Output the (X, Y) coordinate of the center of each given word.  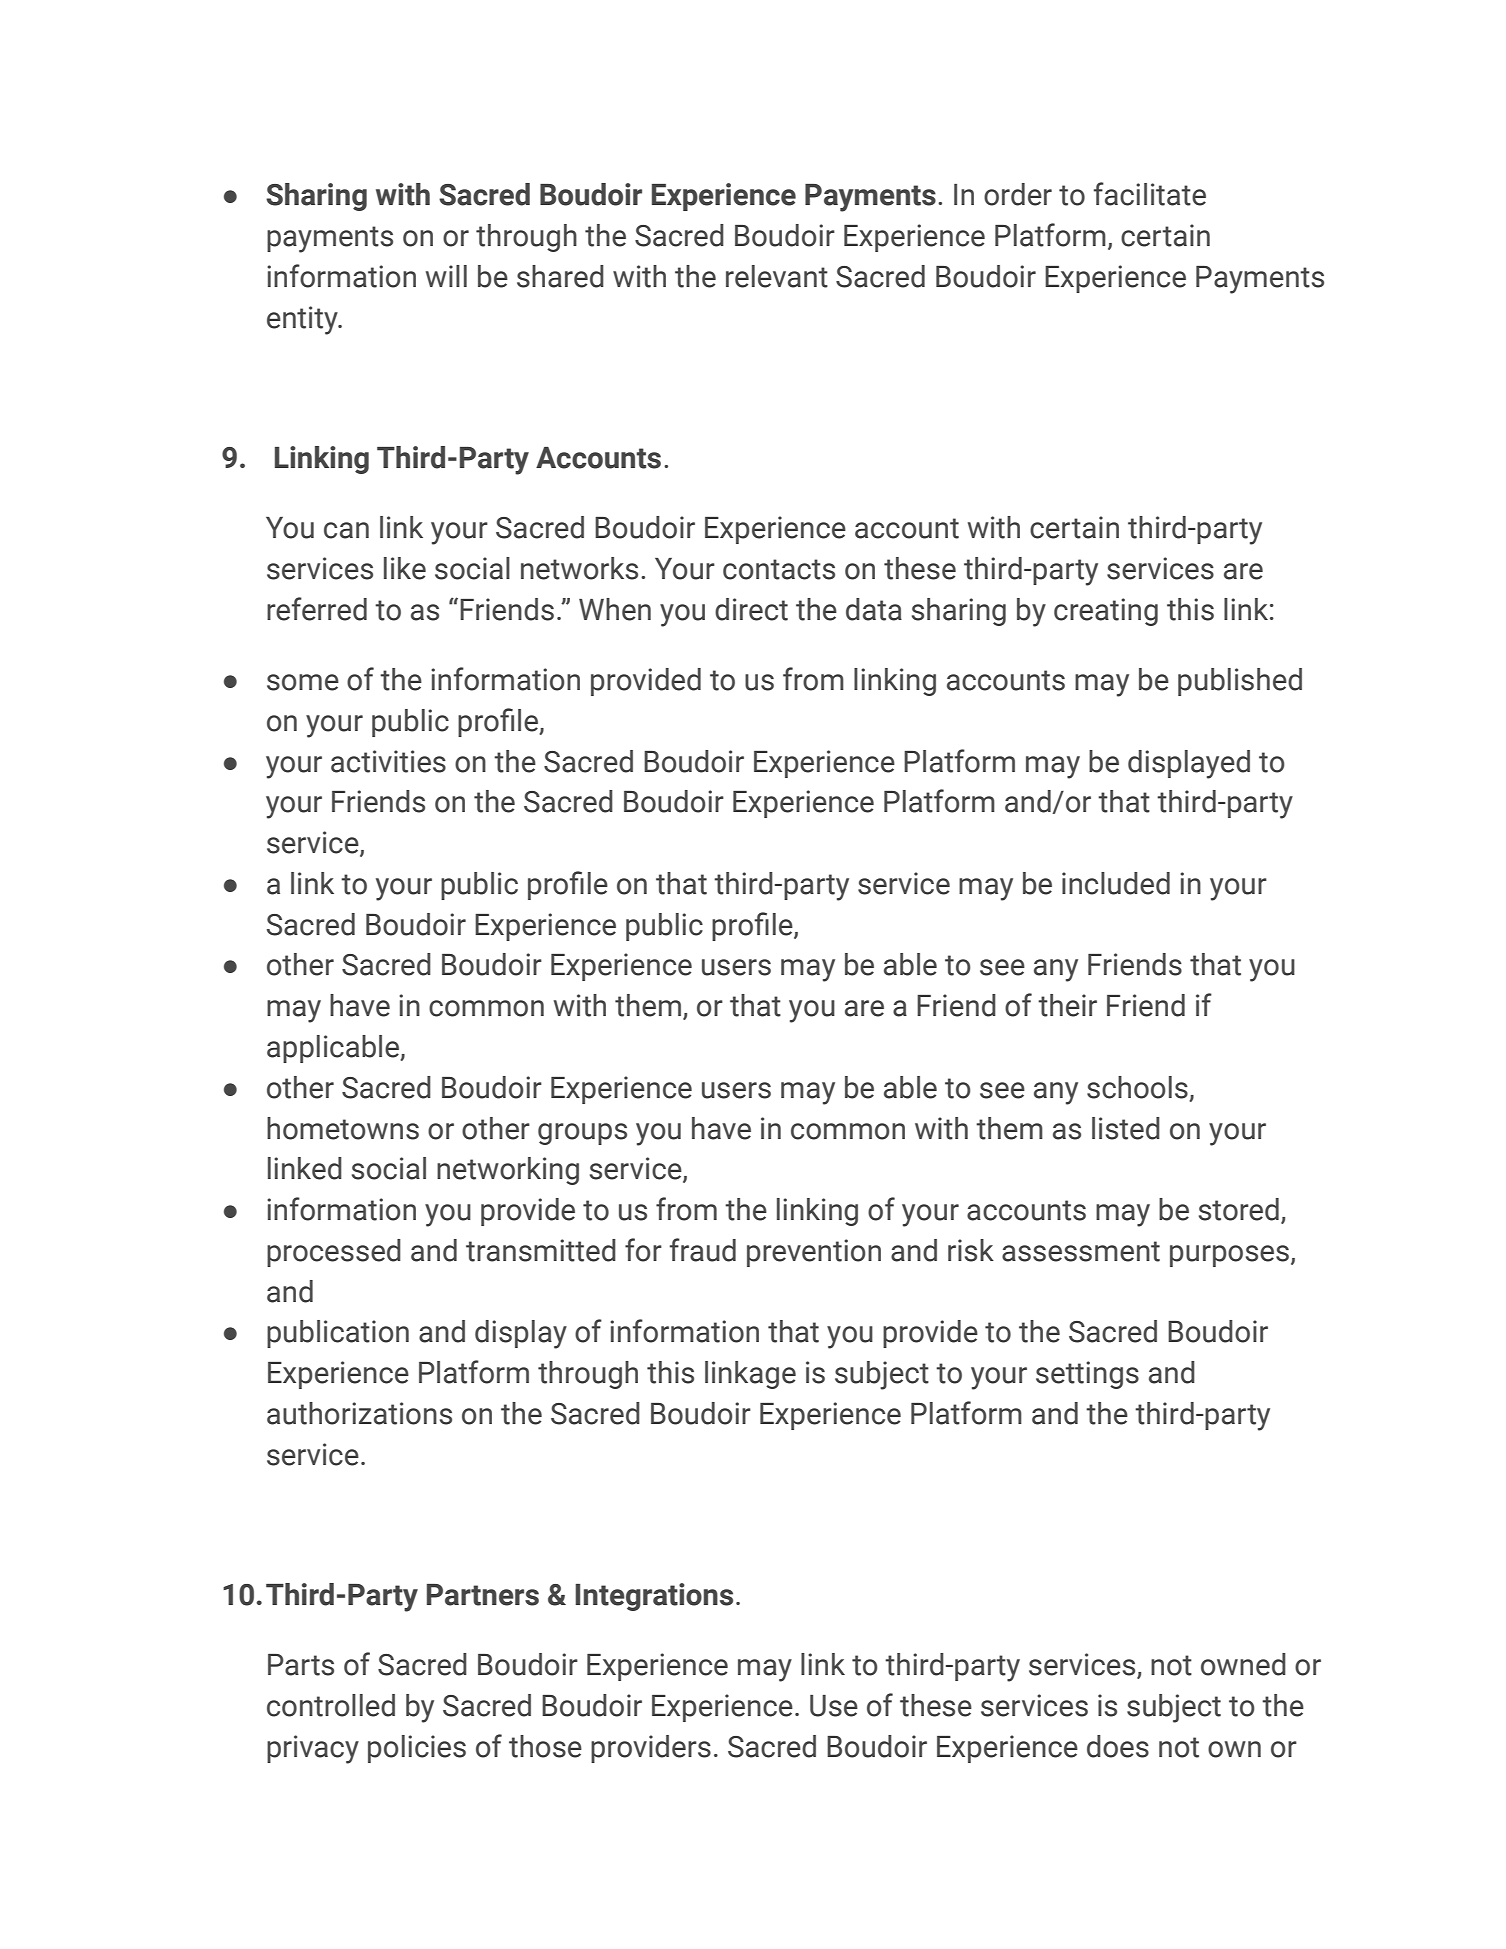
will (446, 276)
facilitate (1150, 194)
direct (751, 609)
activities (388, 761)
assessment (1081, 1251)
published (1240, 682)
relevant (777, 276)
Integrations (654, 1597)
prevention (814, 1253)
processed (334, 1253)
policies (417, 1749)
